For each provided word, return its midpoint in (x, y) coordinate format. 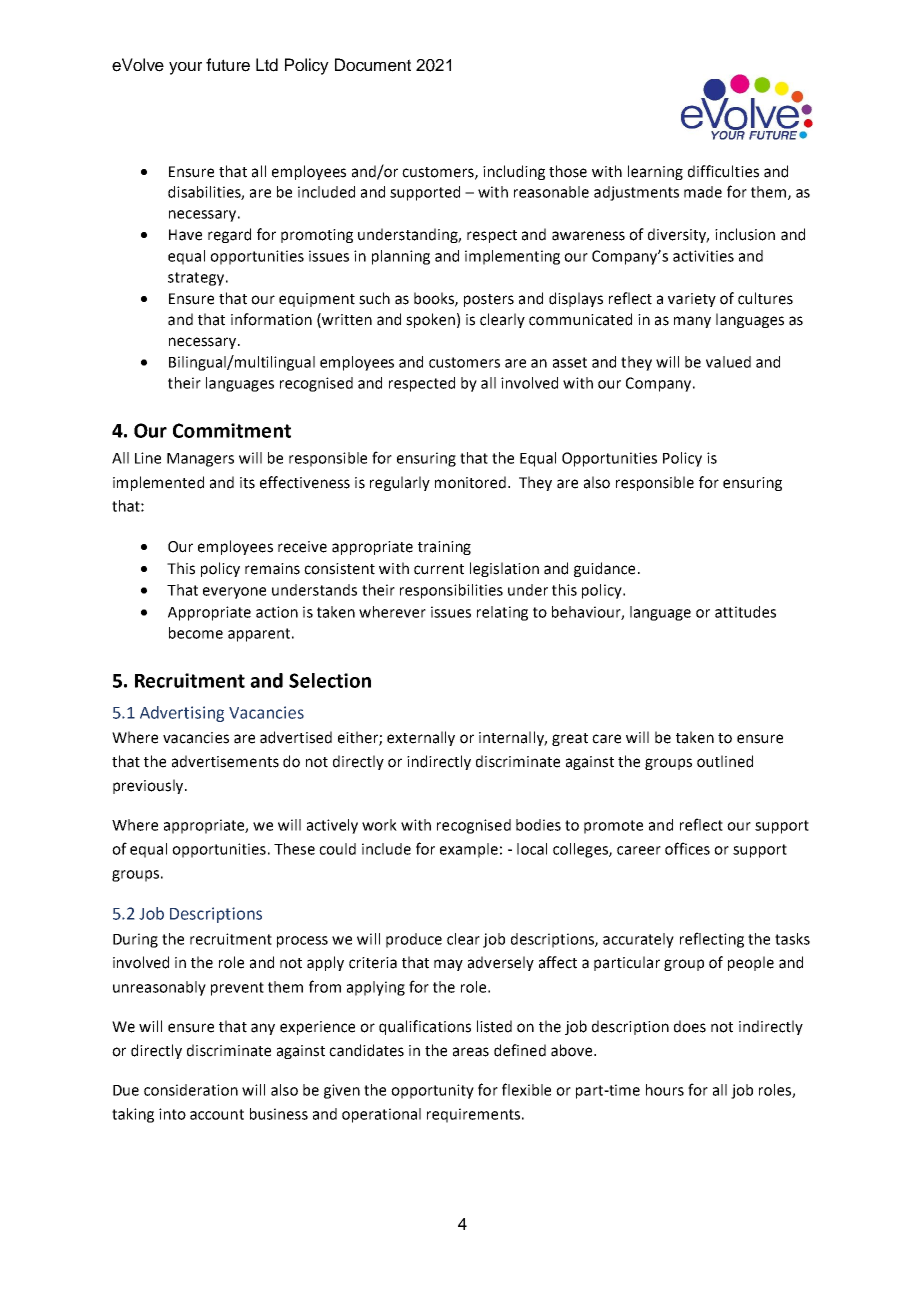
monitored (470, 482)
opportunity (432, 1091)
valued (728, 362)
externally (421, 738)
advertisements (225, 761)
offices (687, 848)
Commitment (232, 430)
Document (373, 65)
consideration (191, 1090)
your (185, 68)
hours (665, 1090)
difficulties (723, 171)
